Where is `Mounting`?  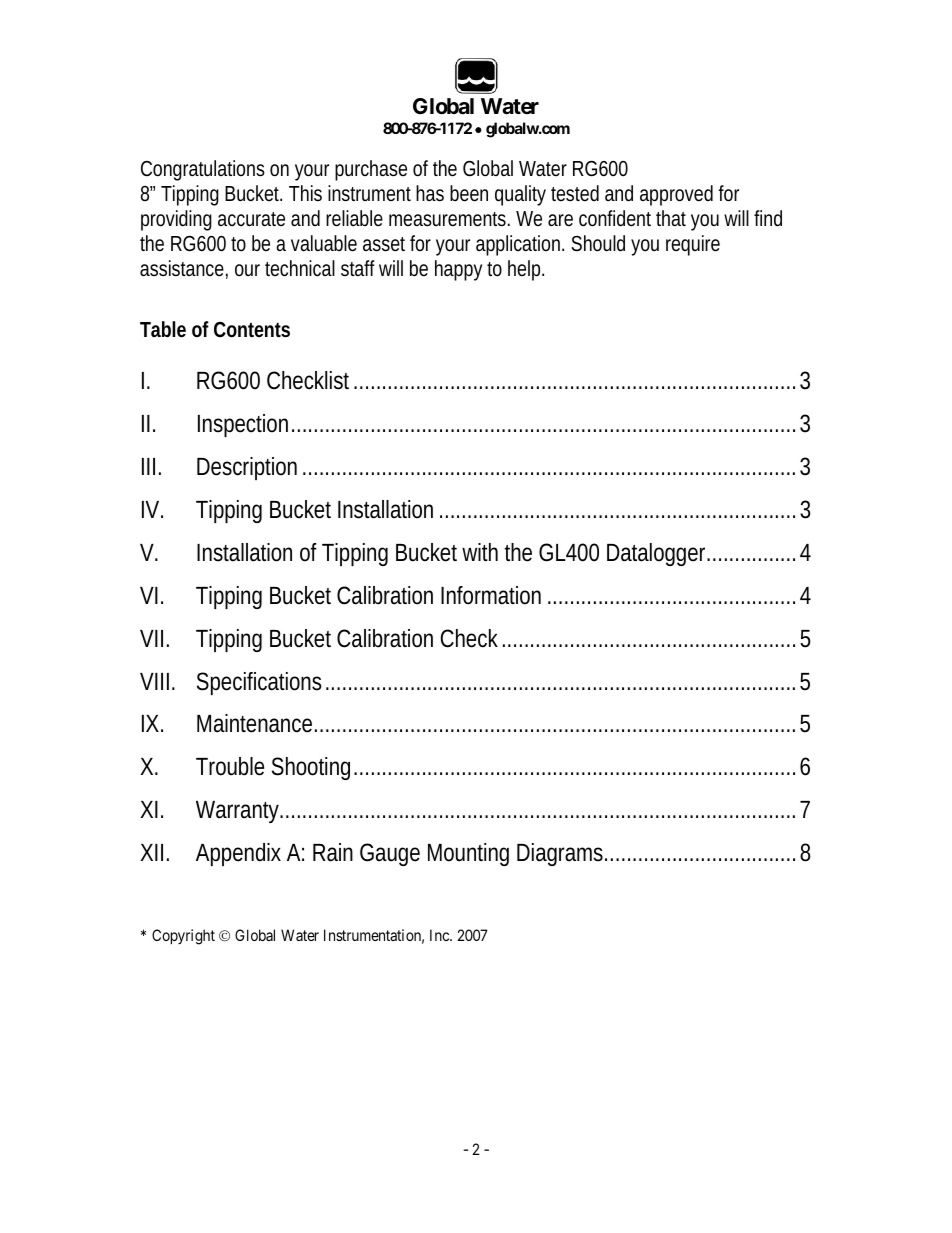
Mounting is located at coordinates (468, 854).
